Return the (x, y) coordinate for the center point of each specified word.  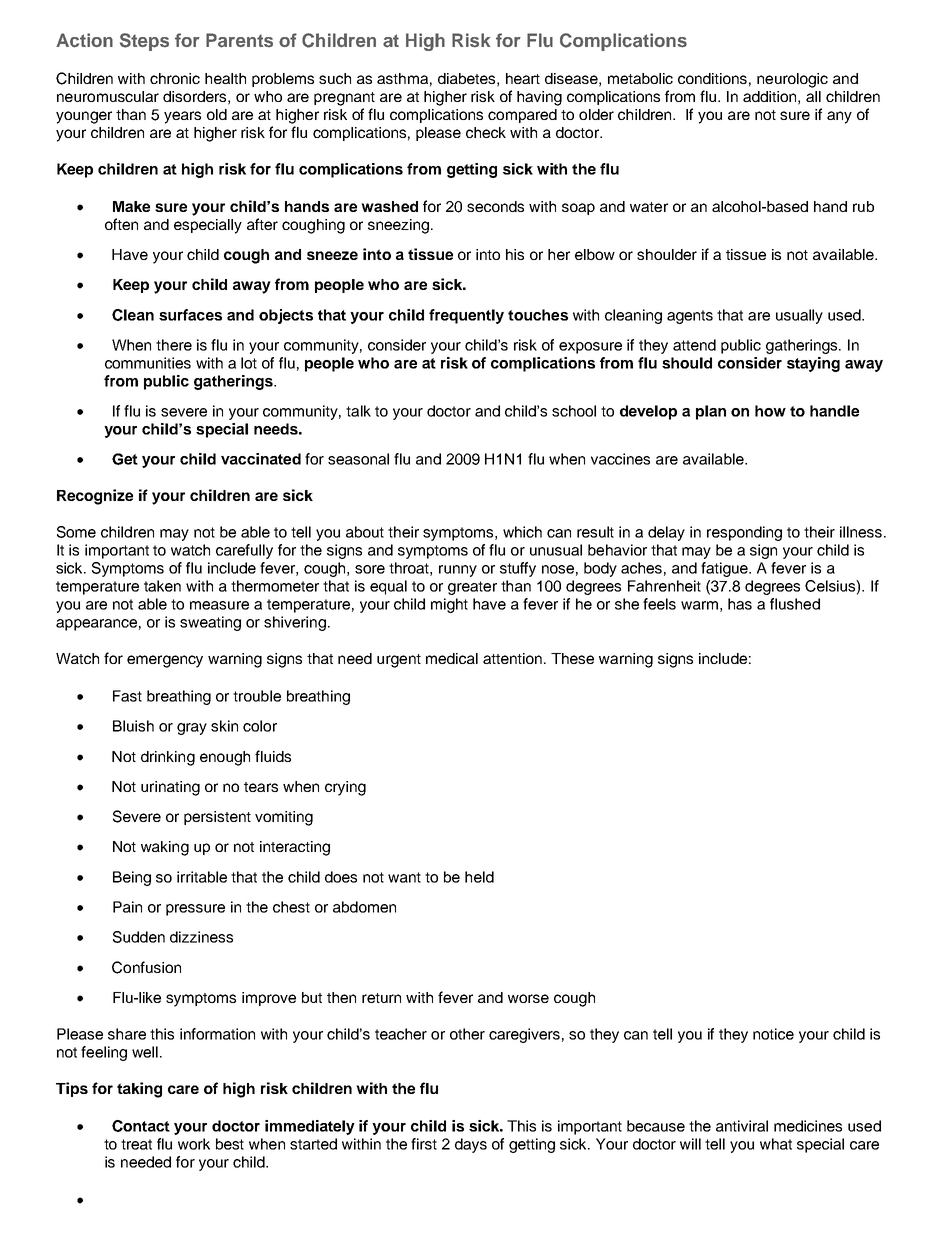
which (522, 532)
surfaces (190, 315)
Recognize (95, 497)
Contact (141, 1126)
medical (452, 658)
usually (799, 316)
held (479, 877)
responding (744, 533)
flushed (795, 604)
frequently (466, 316)
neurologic (792, 80)
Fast (127, 696)
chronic (175, 78)
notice (773, 1034)
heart (523, 78)
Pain (127, 907)
